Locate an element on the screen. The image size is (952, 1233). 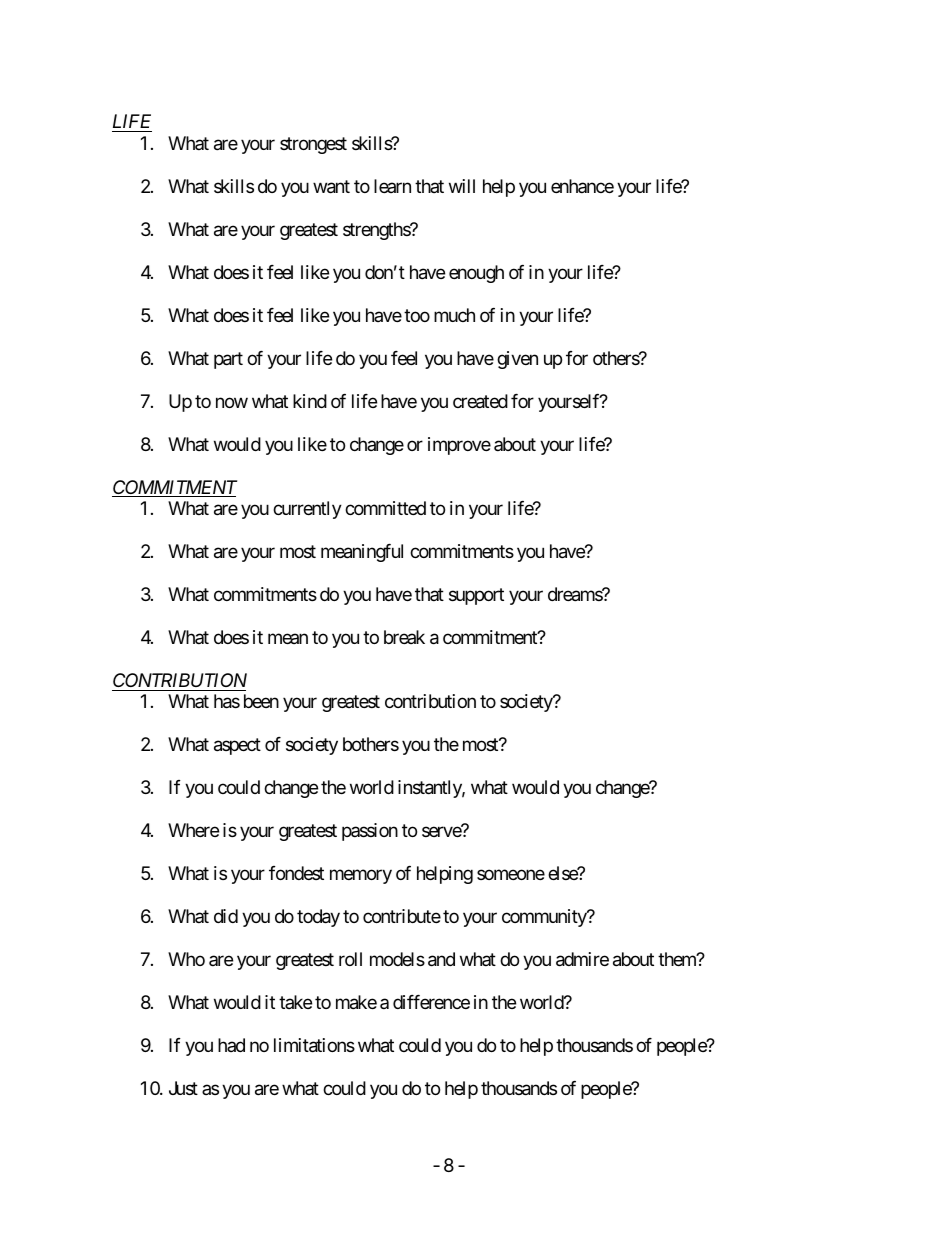
had is located at coordinates (231, 1045).
